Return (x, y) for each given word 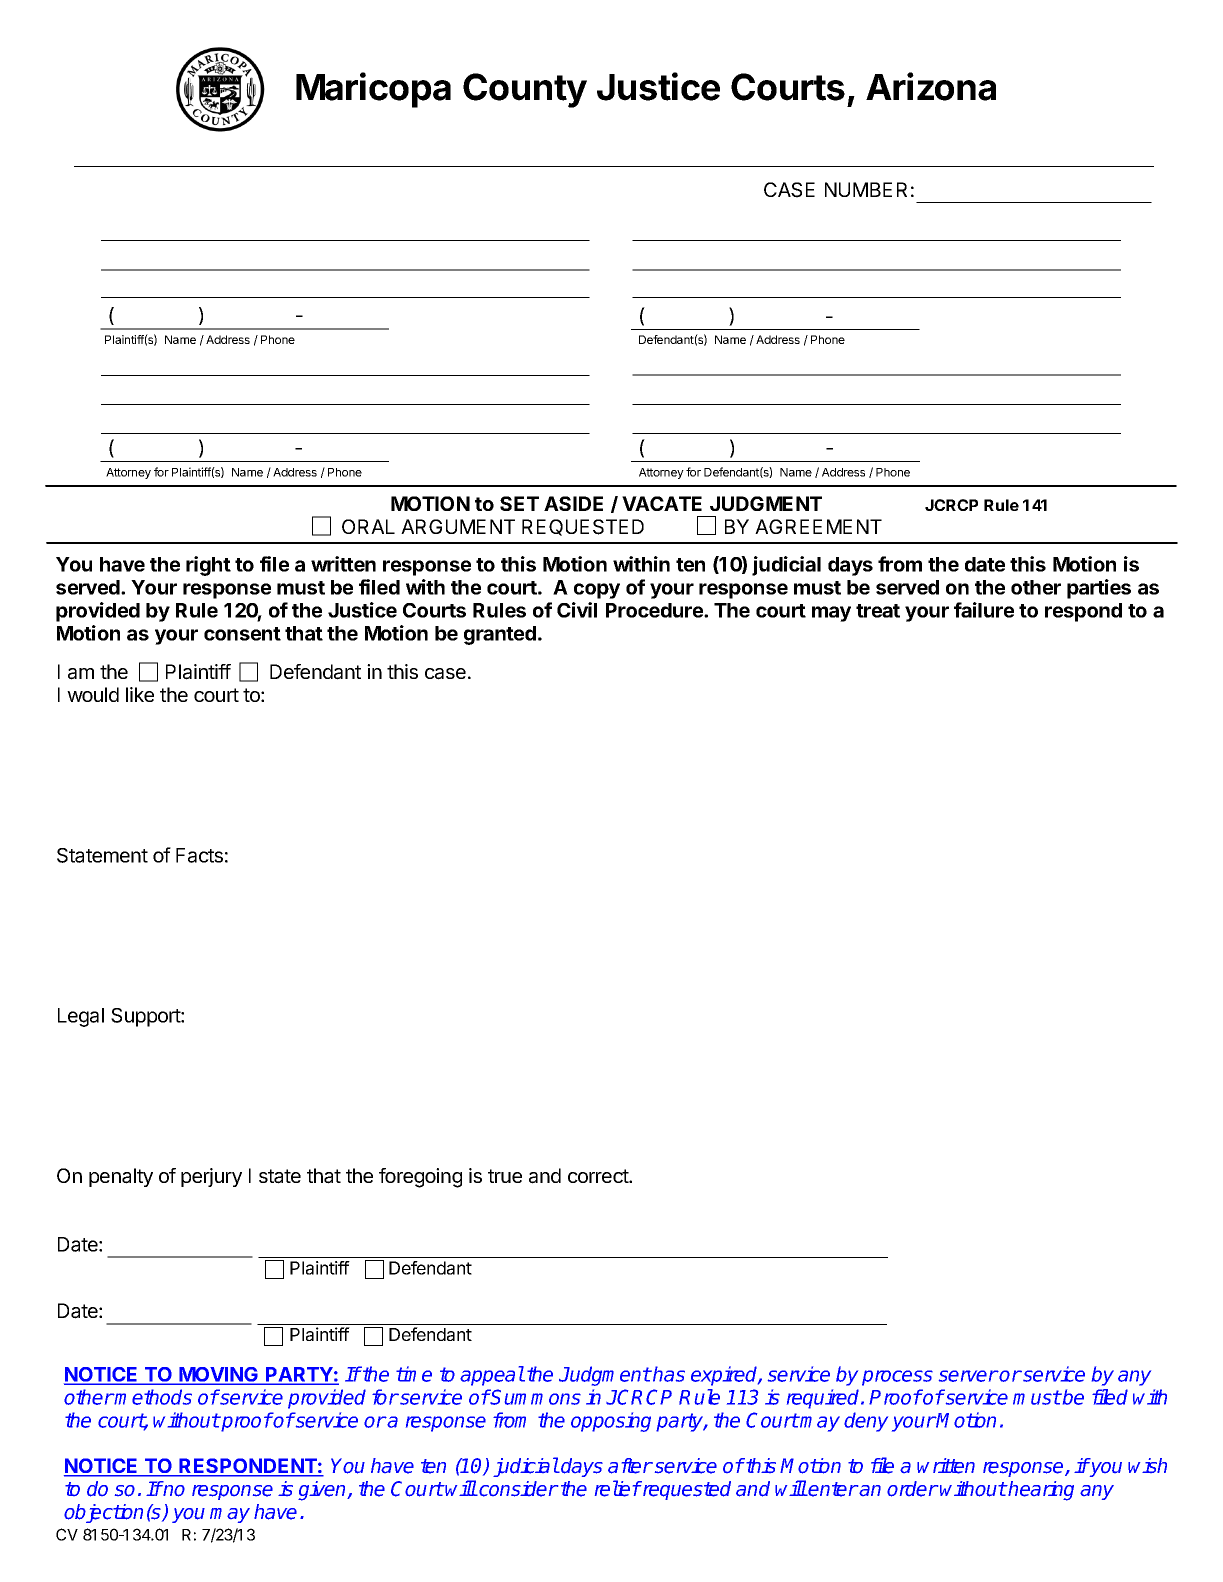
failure (984, 610)
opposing (611, 1422)
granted (500, 635)
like (140, 694)
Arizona (931, 86)
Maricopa (373, 90)
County (525, 90)
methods (153, 1397)
